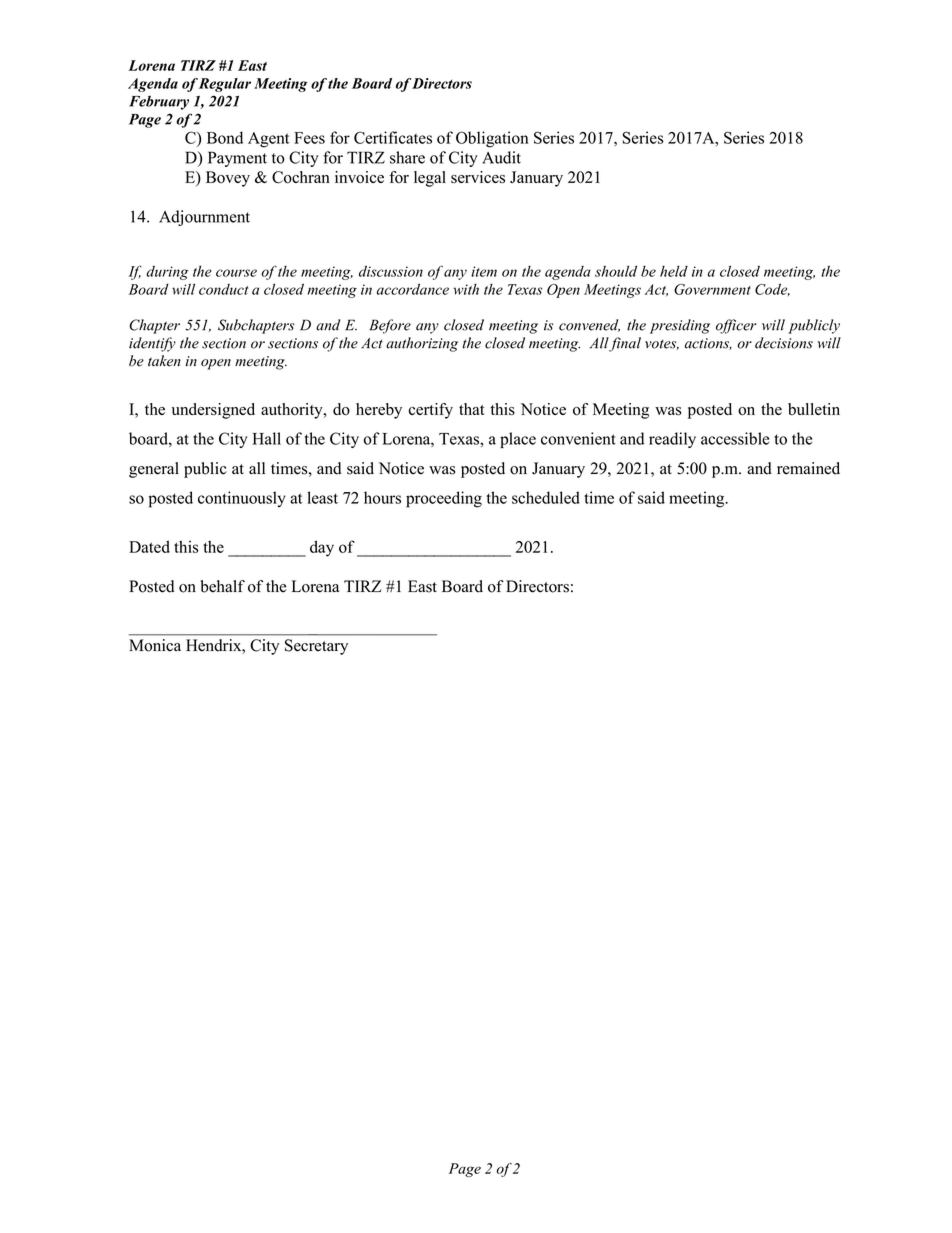  Describe the element at coordinates (501, 157) in the image. I see `Audit` at that location.
